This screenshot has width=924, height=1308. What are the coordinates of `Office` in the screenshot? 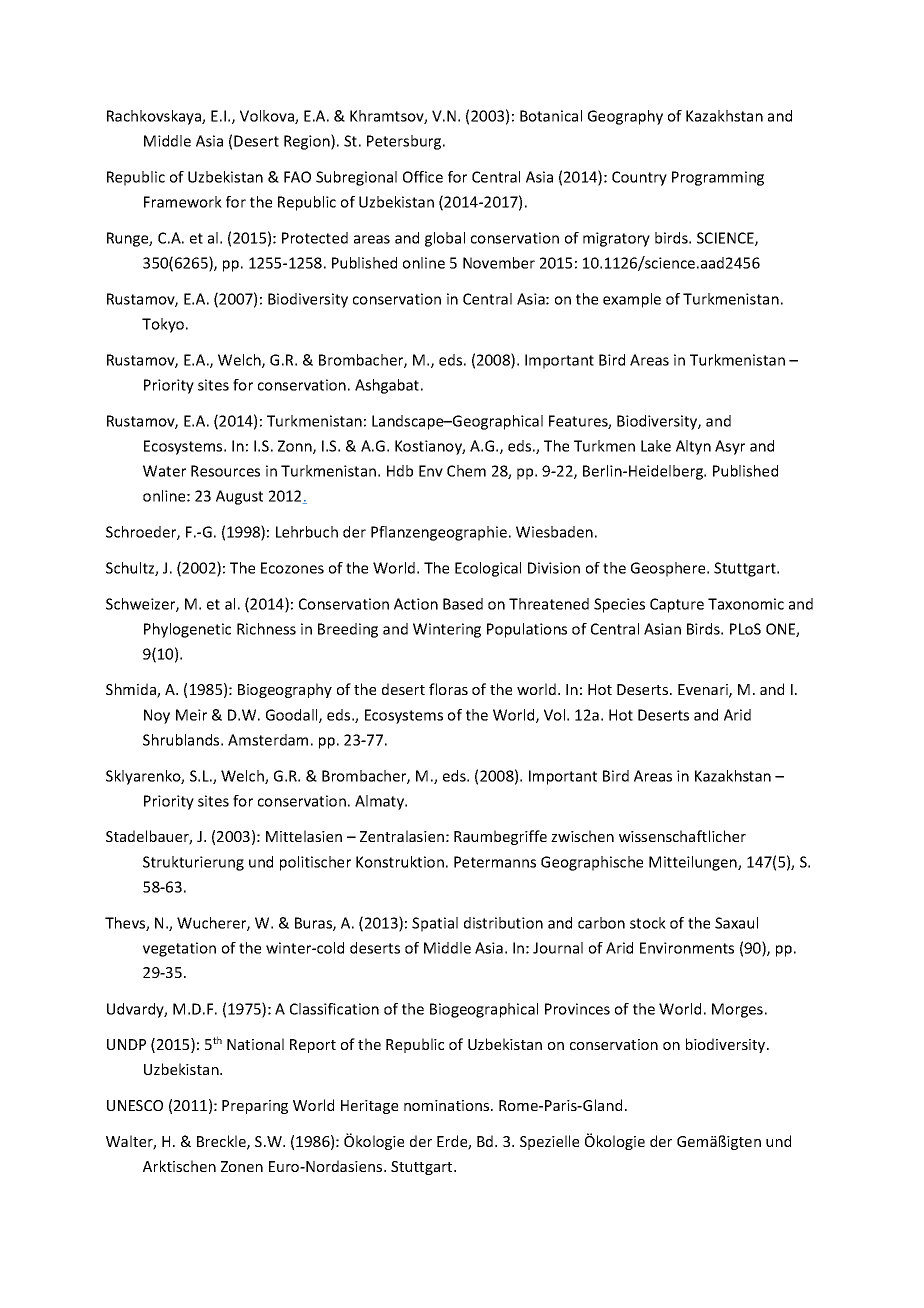 It's located at (423, 177).
